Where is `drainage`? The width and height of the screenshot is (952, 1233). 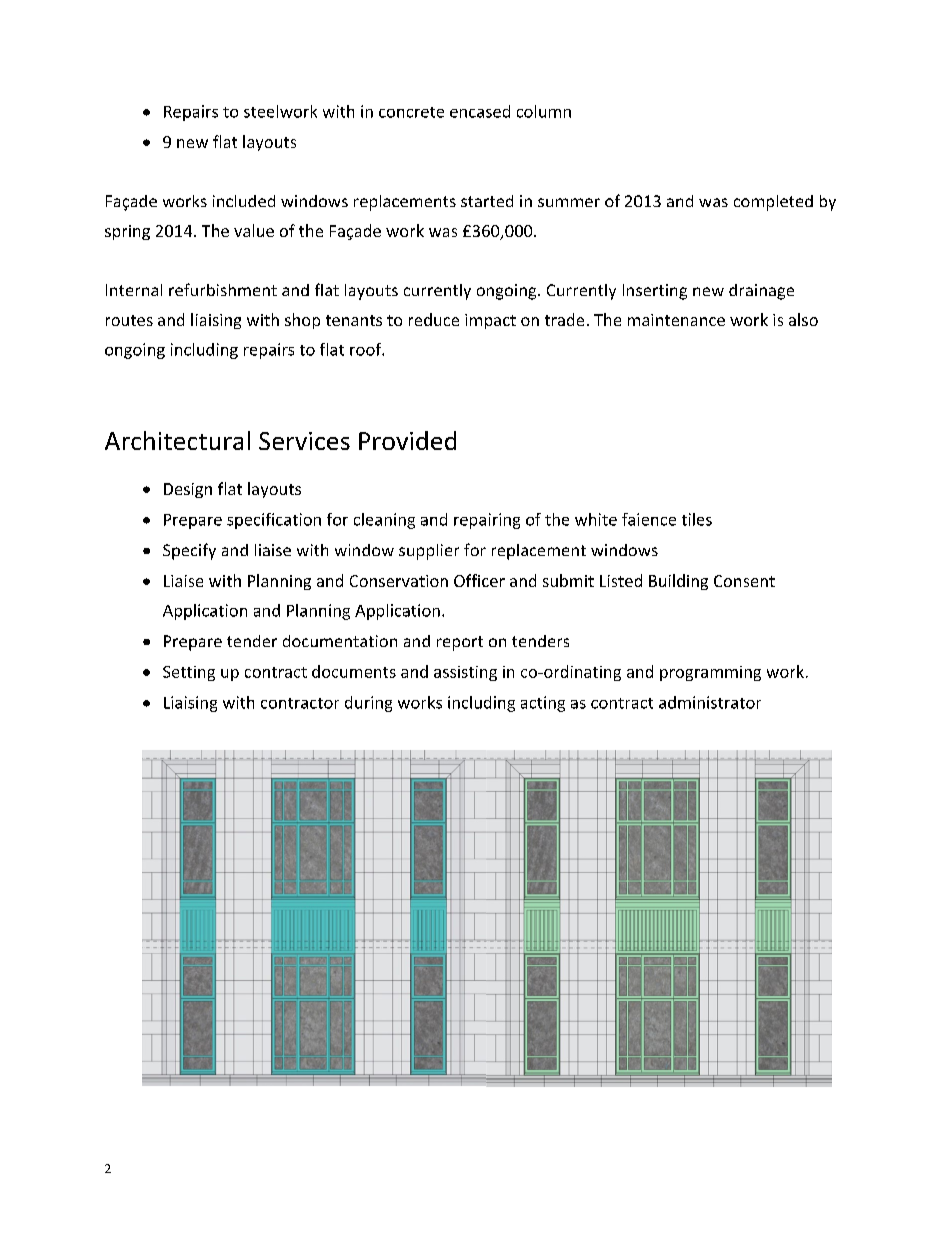
drainage is located at coordinates (761, 292).
